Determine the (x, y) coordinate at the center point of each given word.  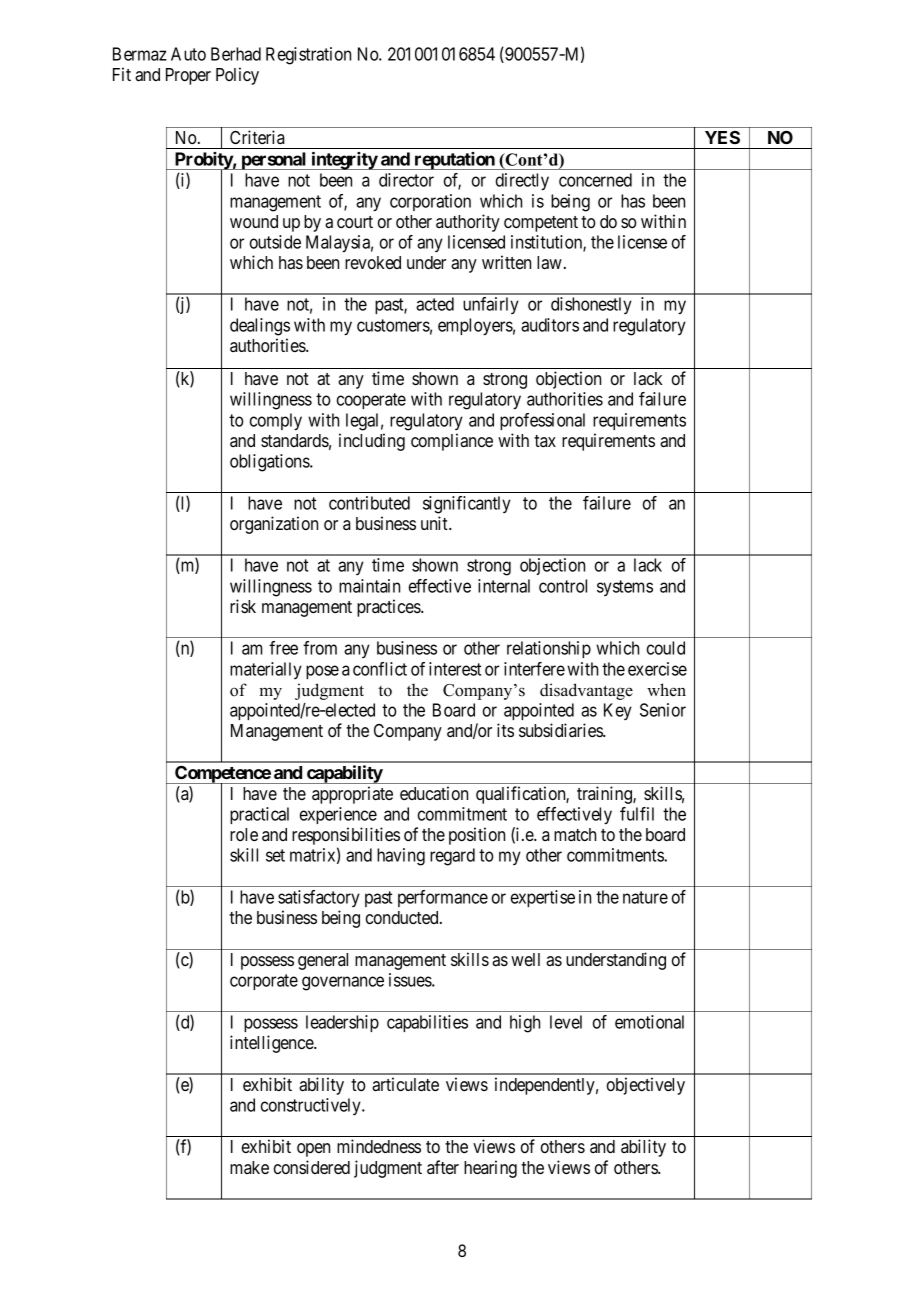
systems (625, 588)
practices (389, 608)
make (249, 1167)
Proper (188, 76)
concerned (595, 180)
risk (243, 606)
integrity (344, 160)
